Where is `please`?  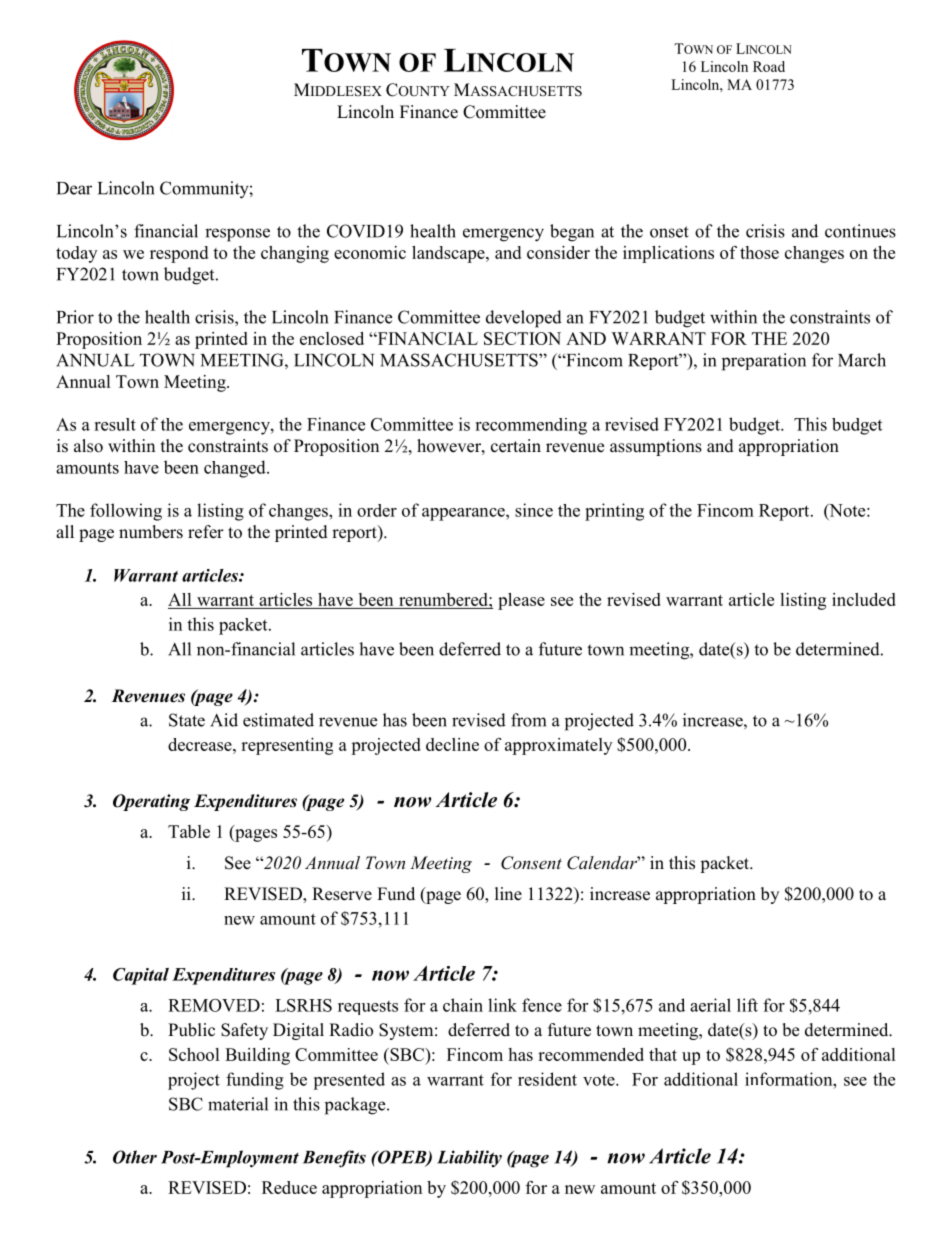 please is located at coordinates (521, 601).
